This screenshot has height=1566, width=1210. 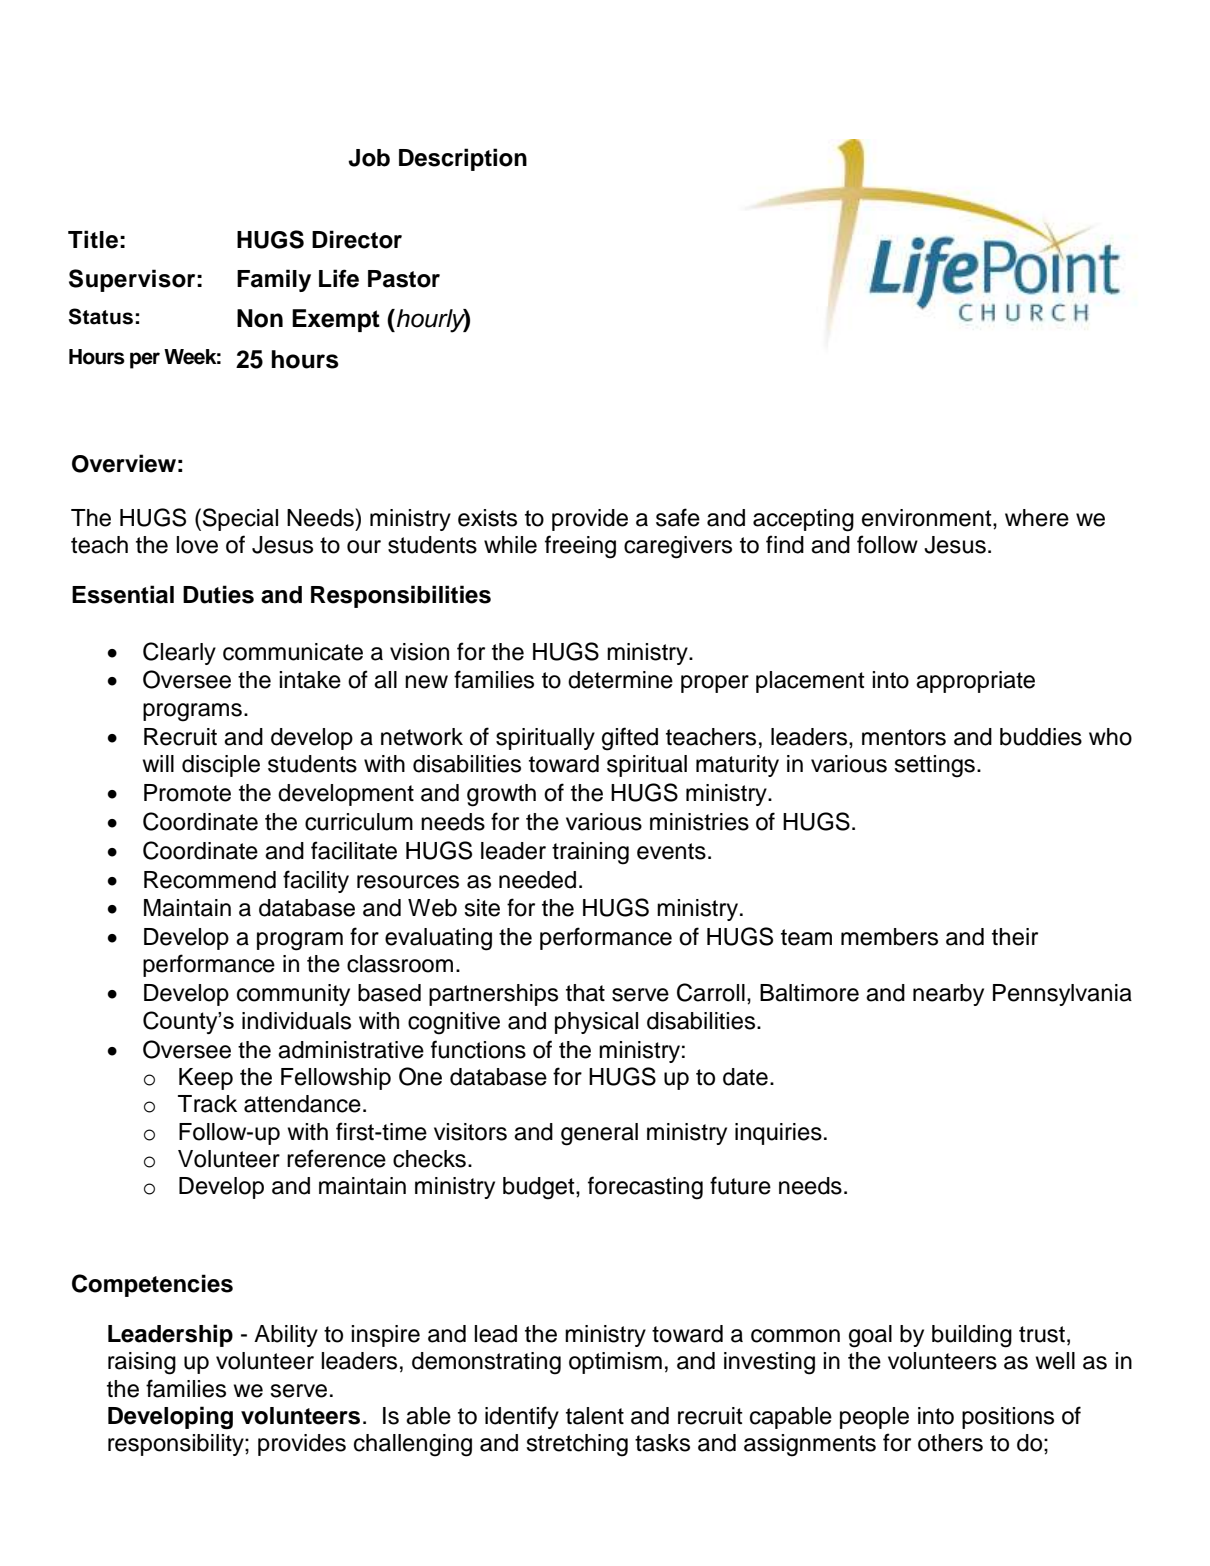 I want to click on Special, so click(x=240, y=519).
